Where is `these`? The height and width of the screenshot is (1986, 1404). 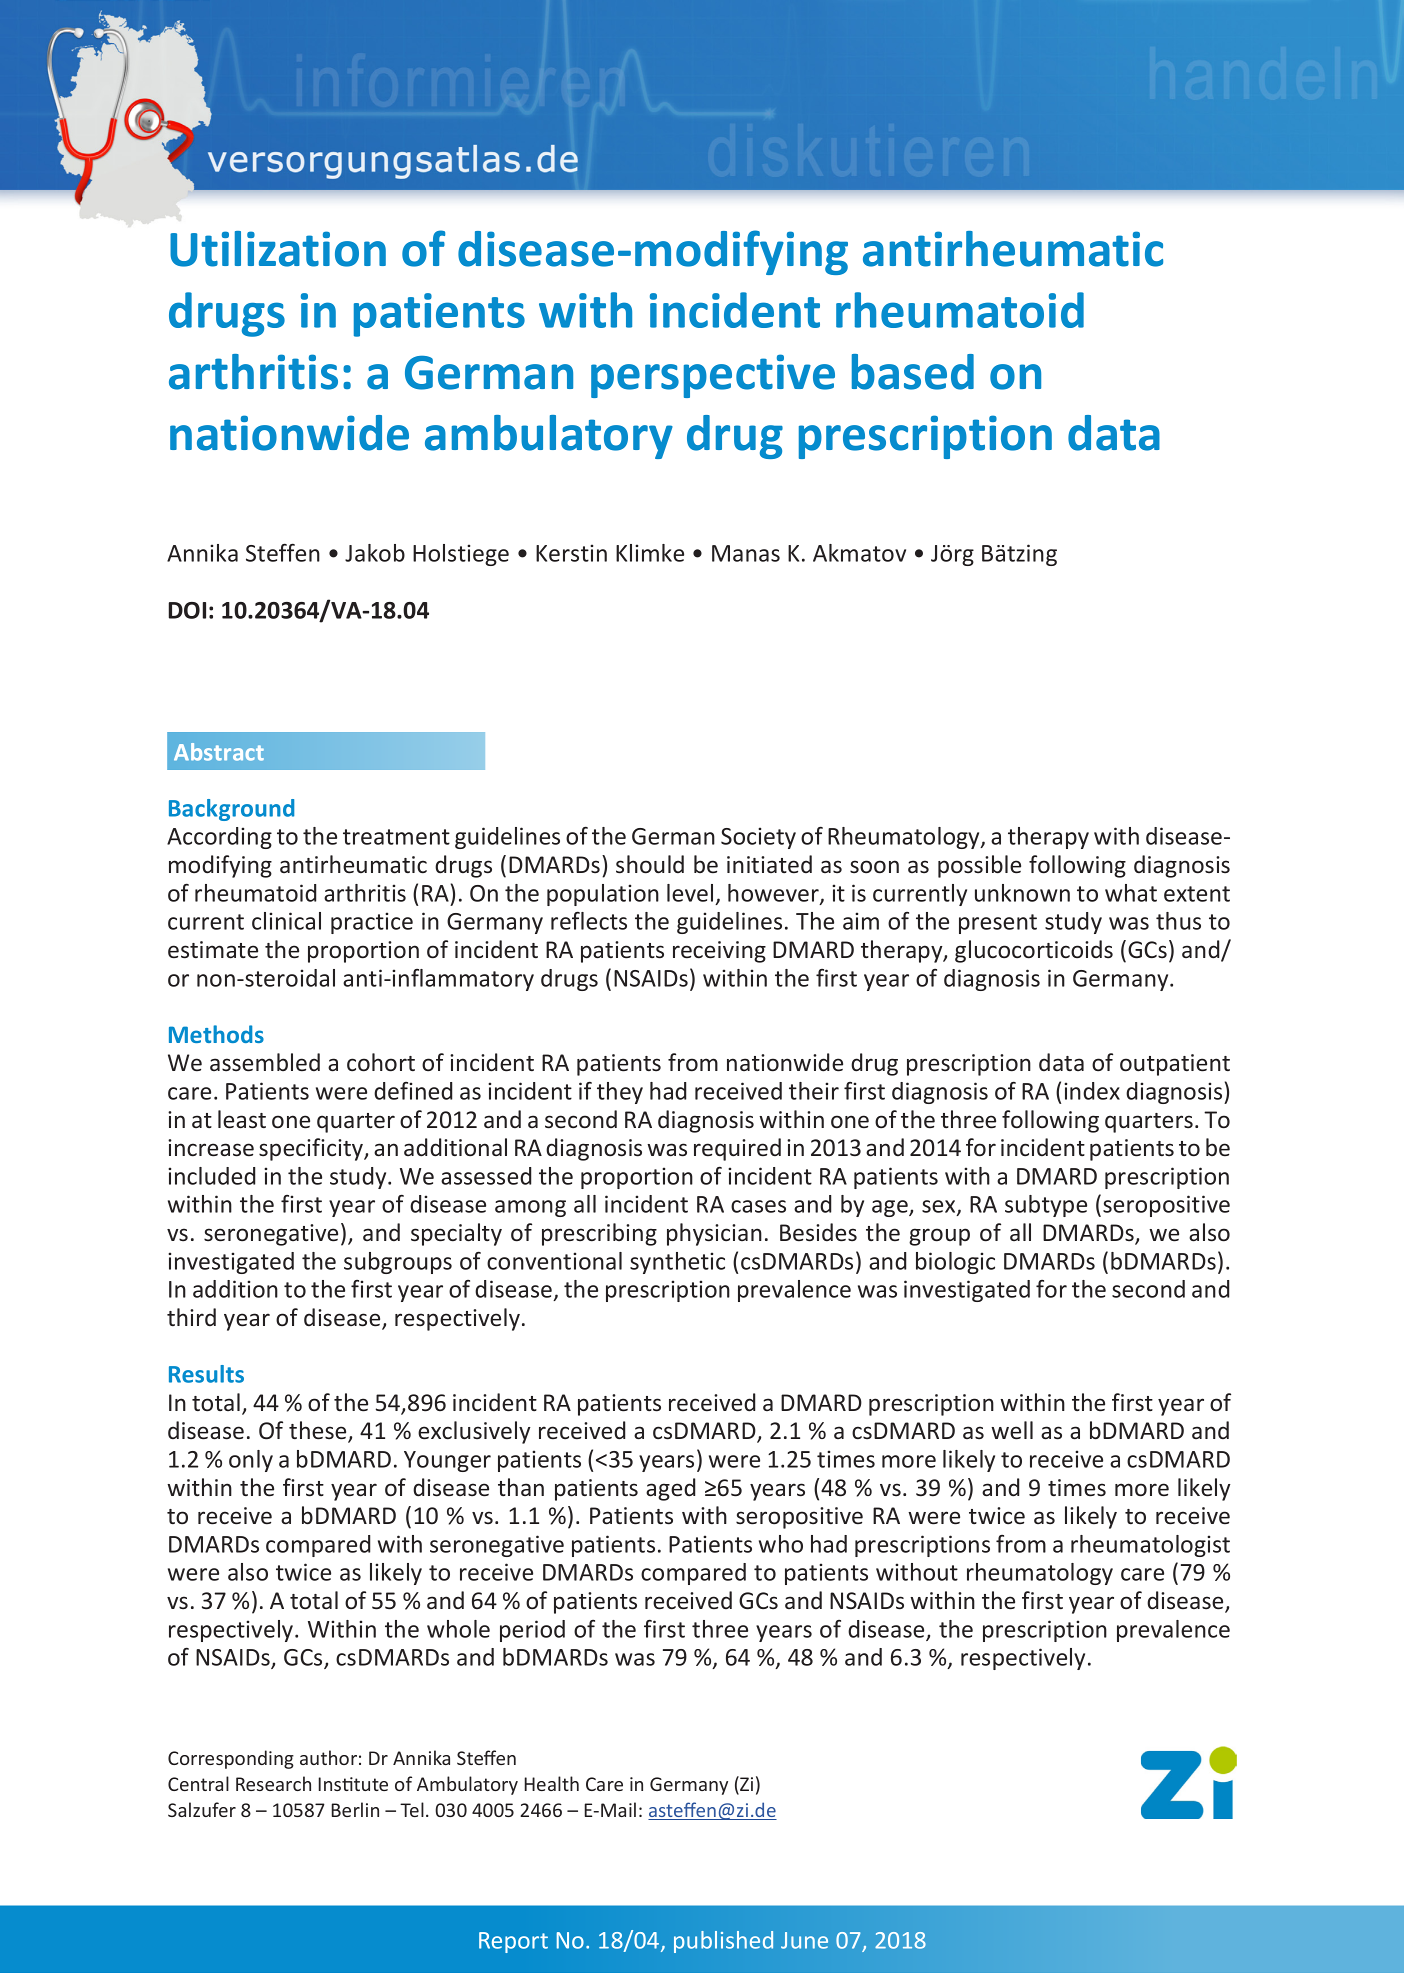
these is located at coordinates (319, 1431).
